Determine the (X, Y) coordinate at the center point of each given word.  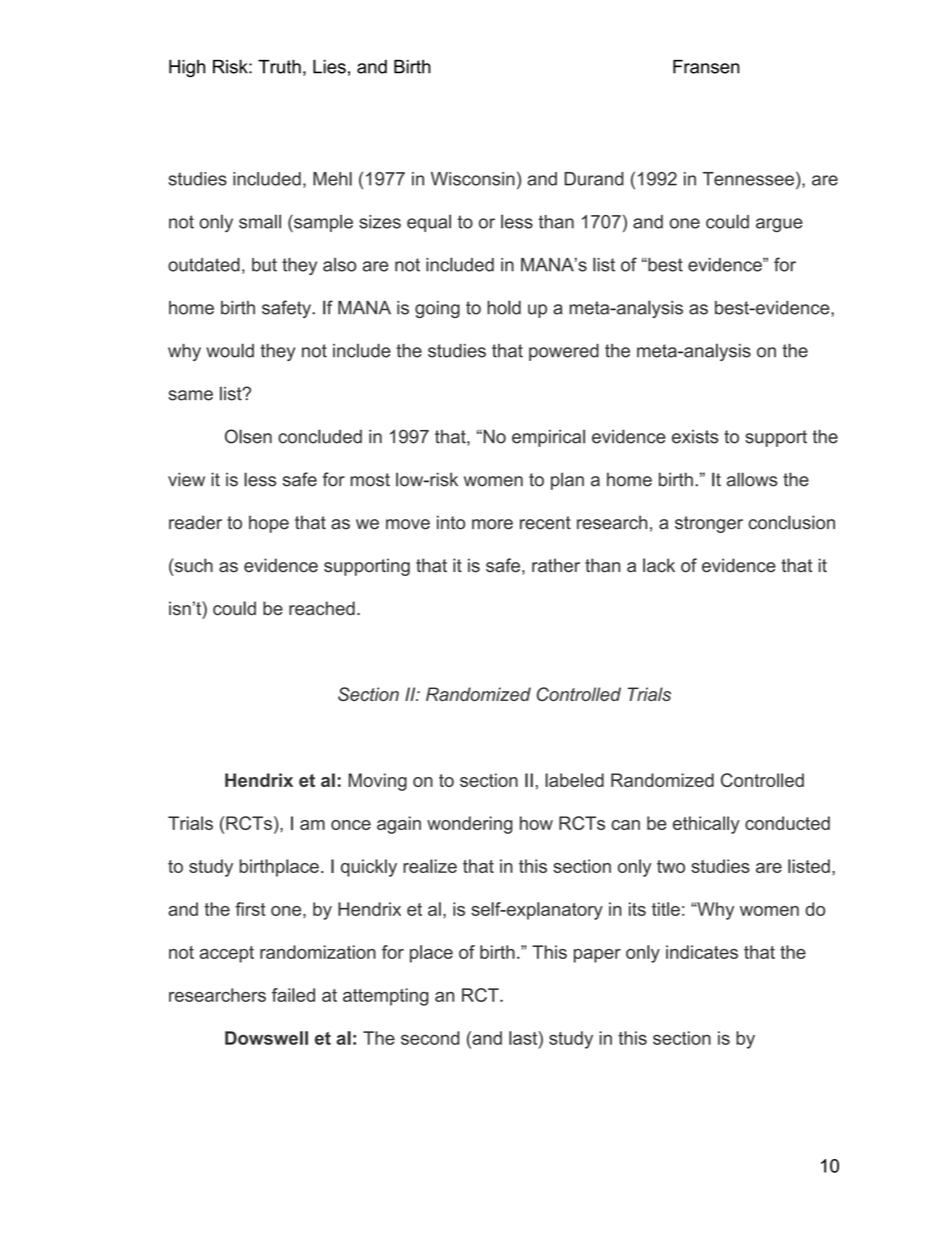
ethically (706, 825)
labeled (574, 780)
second (430, 1038)
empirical (548, 438)
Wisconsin (473, 179)
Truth (279, 67)
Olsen (248, 436)
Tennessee (748, 179)
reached (322, 608)
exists (695, 437)
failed (293, 995)
